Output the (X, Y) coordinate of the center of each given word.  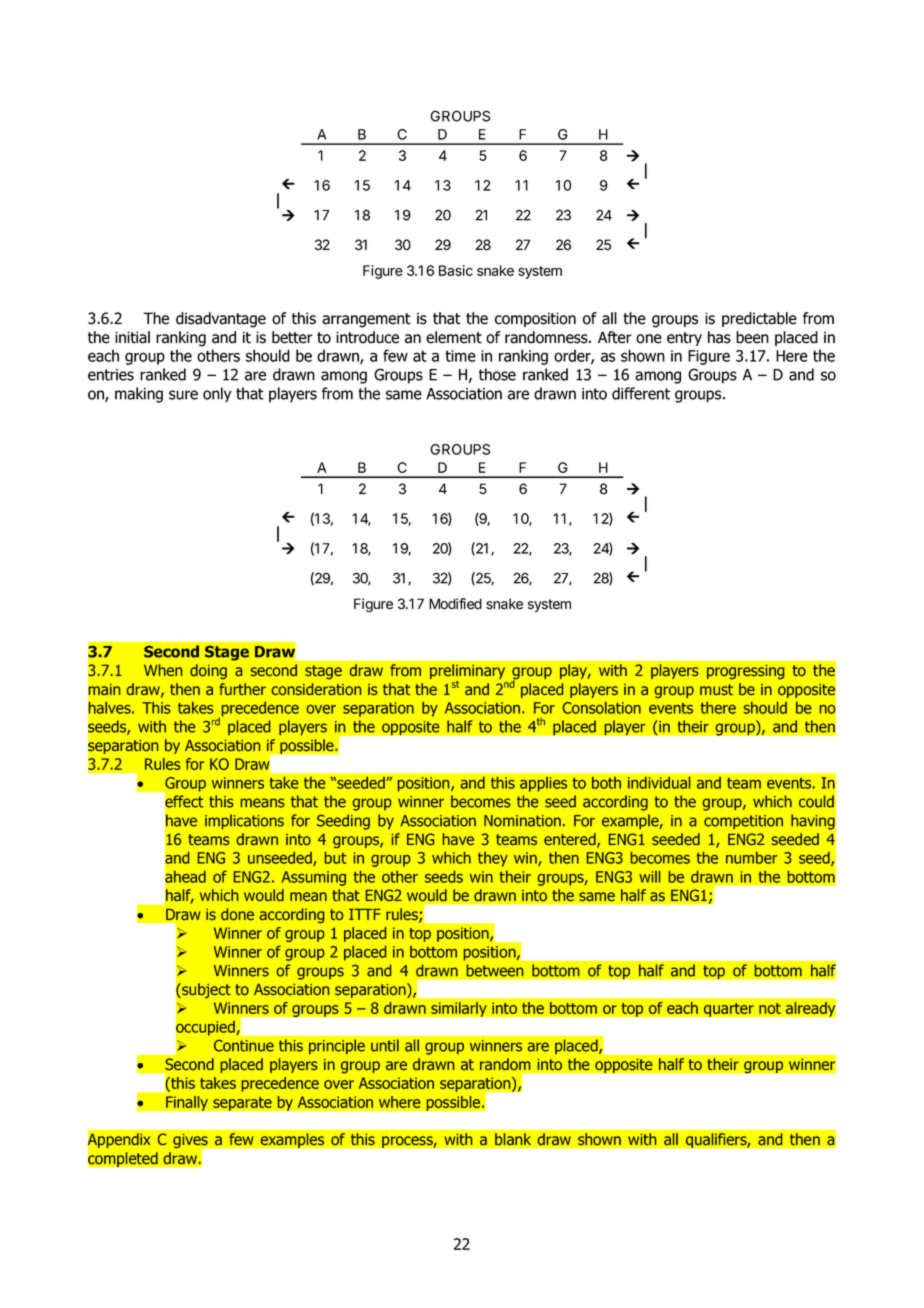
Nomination (522, 821)
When (163, 670)
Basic (456, 270)
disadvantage (221, 320)
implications (244, 821)
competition (743, 822)
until (385, 1045)
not (770, 1008)
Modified (455, 604)
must (716, 689)
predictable (759, 319)
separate (242, 1103)
